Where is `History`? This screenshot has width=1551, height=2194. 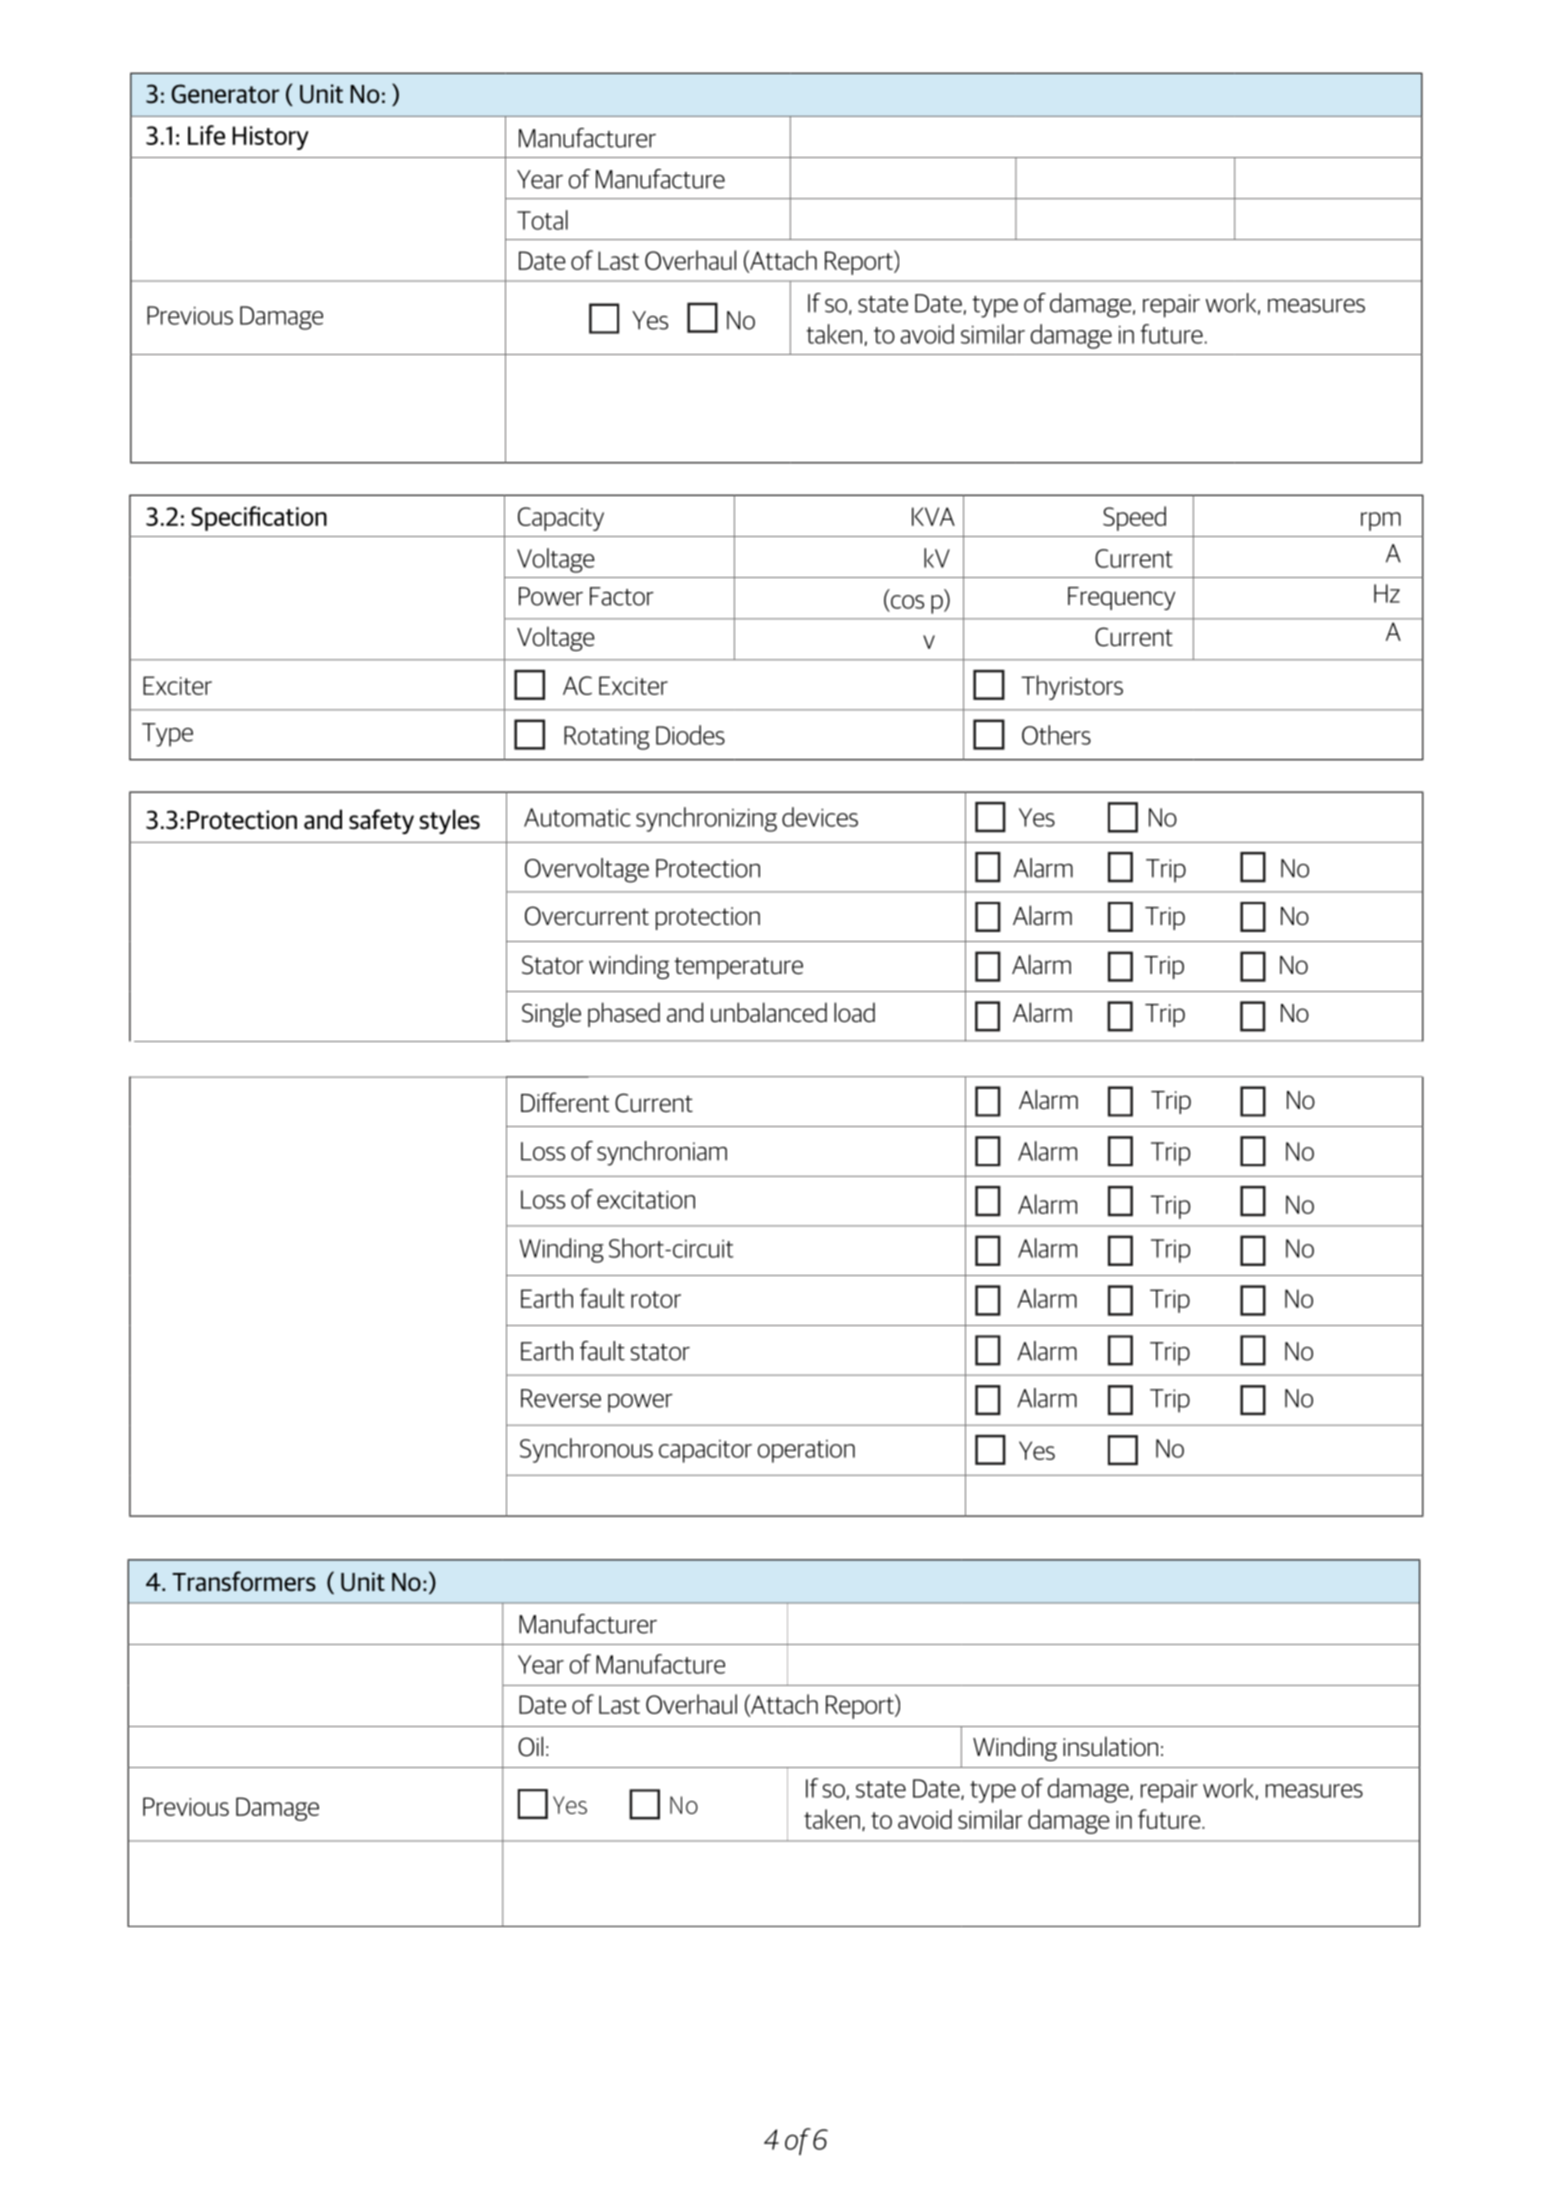 History is located at coordinates (270, 138).
